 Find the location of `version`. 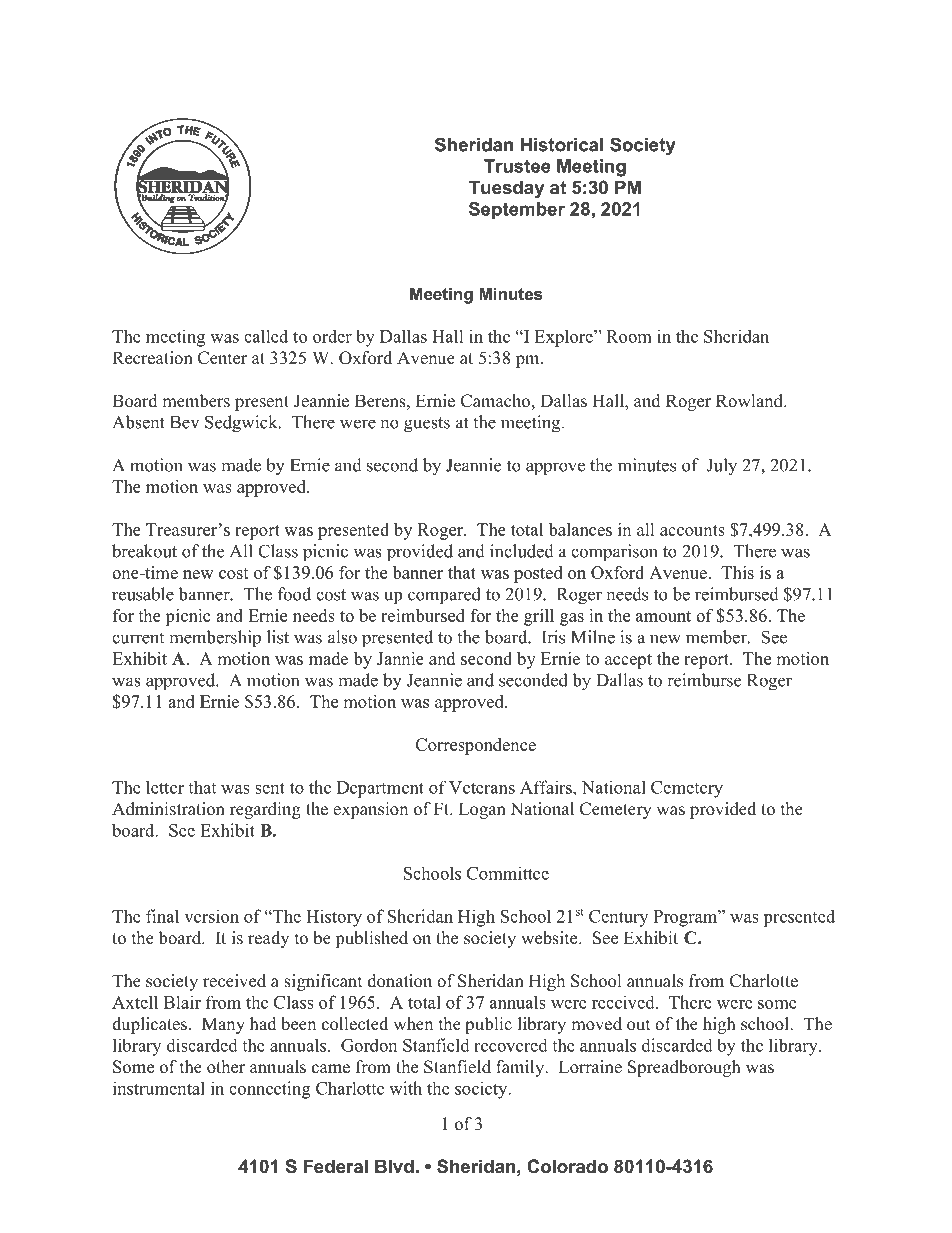

version is located at coordinates (211, 916).
